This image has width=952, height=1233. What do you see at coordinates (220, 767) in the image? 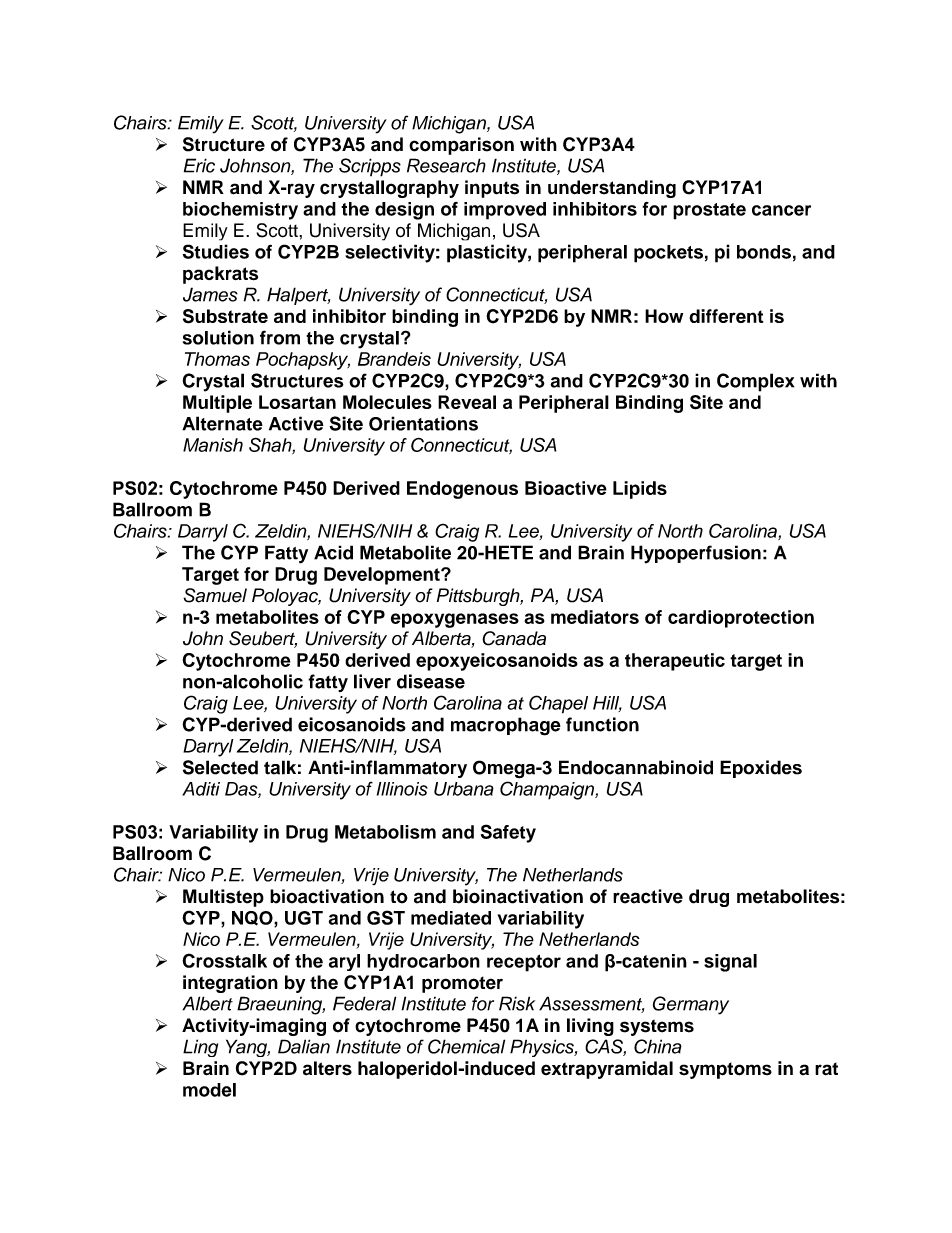
I see `Selected` at bounding box center [220, 767].
